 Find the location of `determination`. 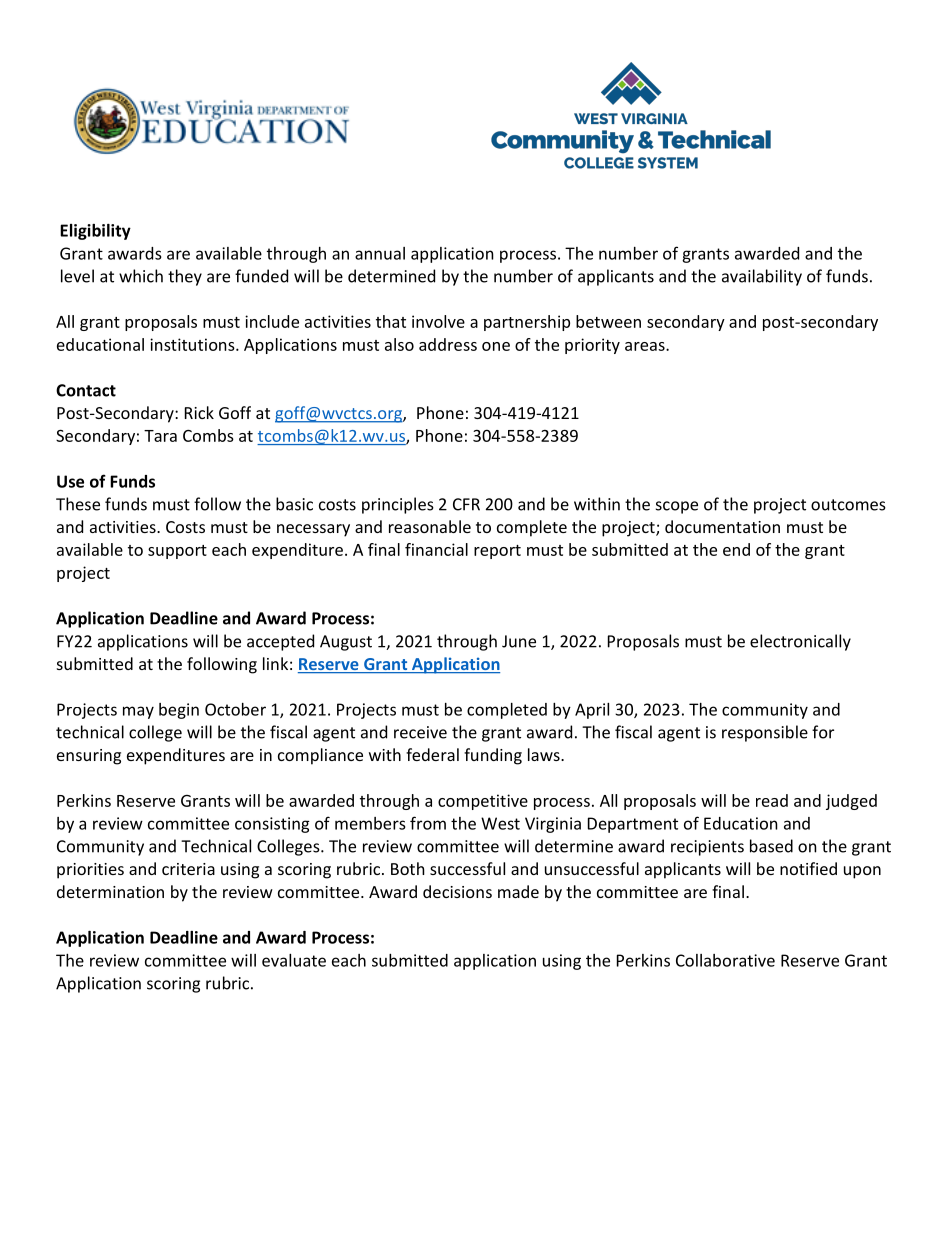

determination is located at coordinates (110, 891).
